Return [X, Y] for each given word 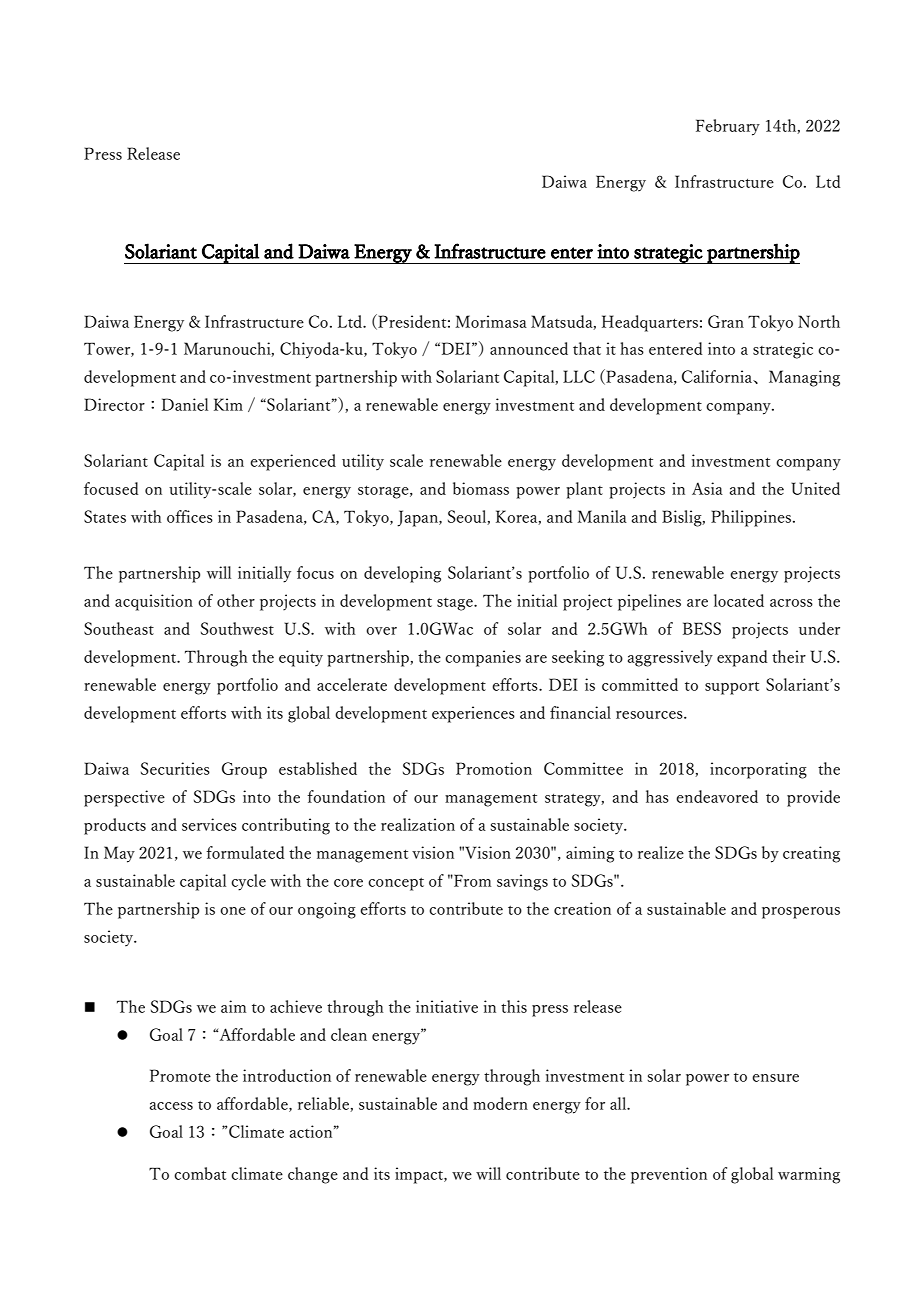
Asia [707, 488]
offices [190, 516]
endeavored [717, 796]
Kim [228, 404]
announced [529, 348]
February [728, 127]
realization [418, 824]
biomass [481, 488]
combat [200, 1173]
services [209, 824]
